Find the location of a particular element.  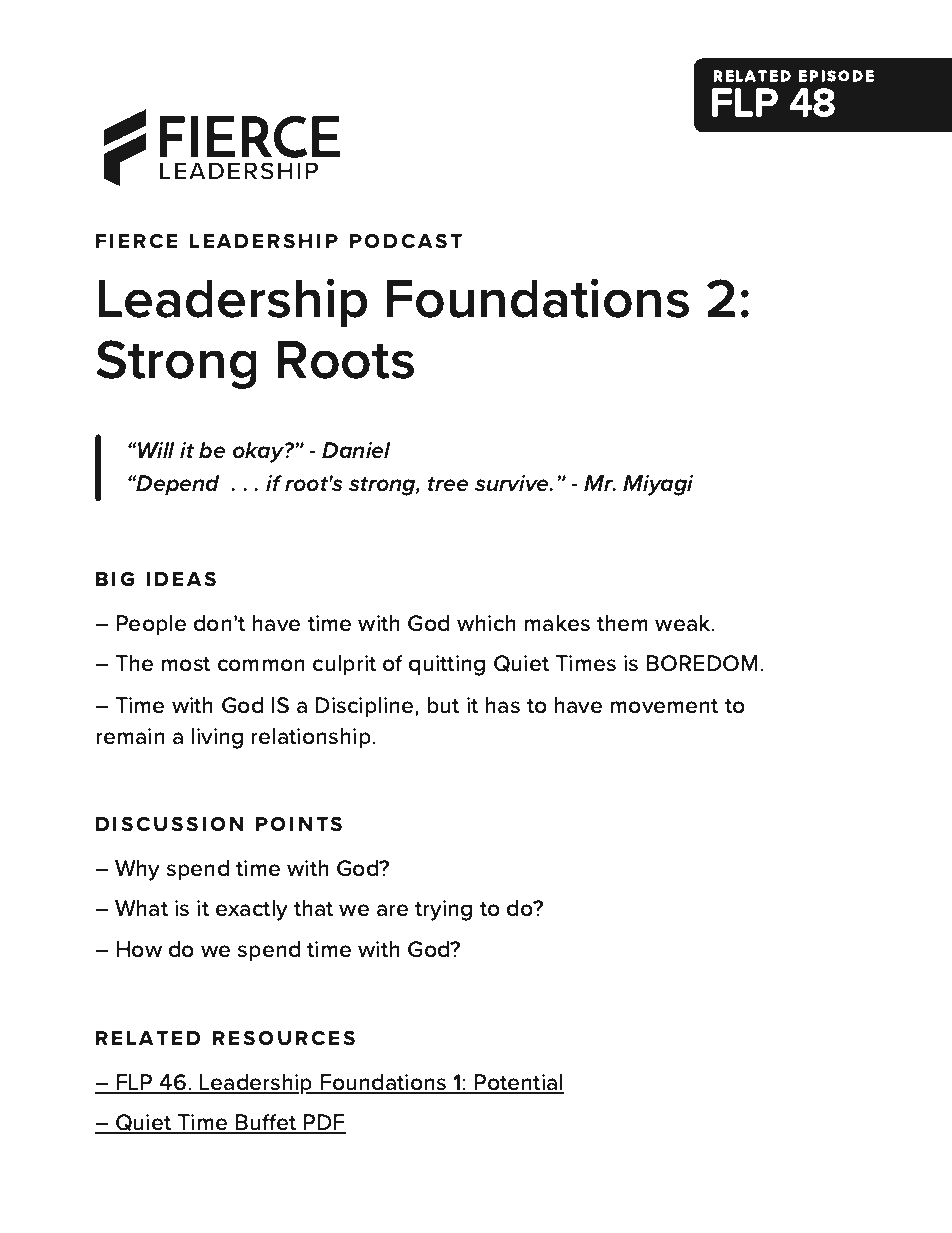

BOREDOM is located at coordinates (703, 663).
